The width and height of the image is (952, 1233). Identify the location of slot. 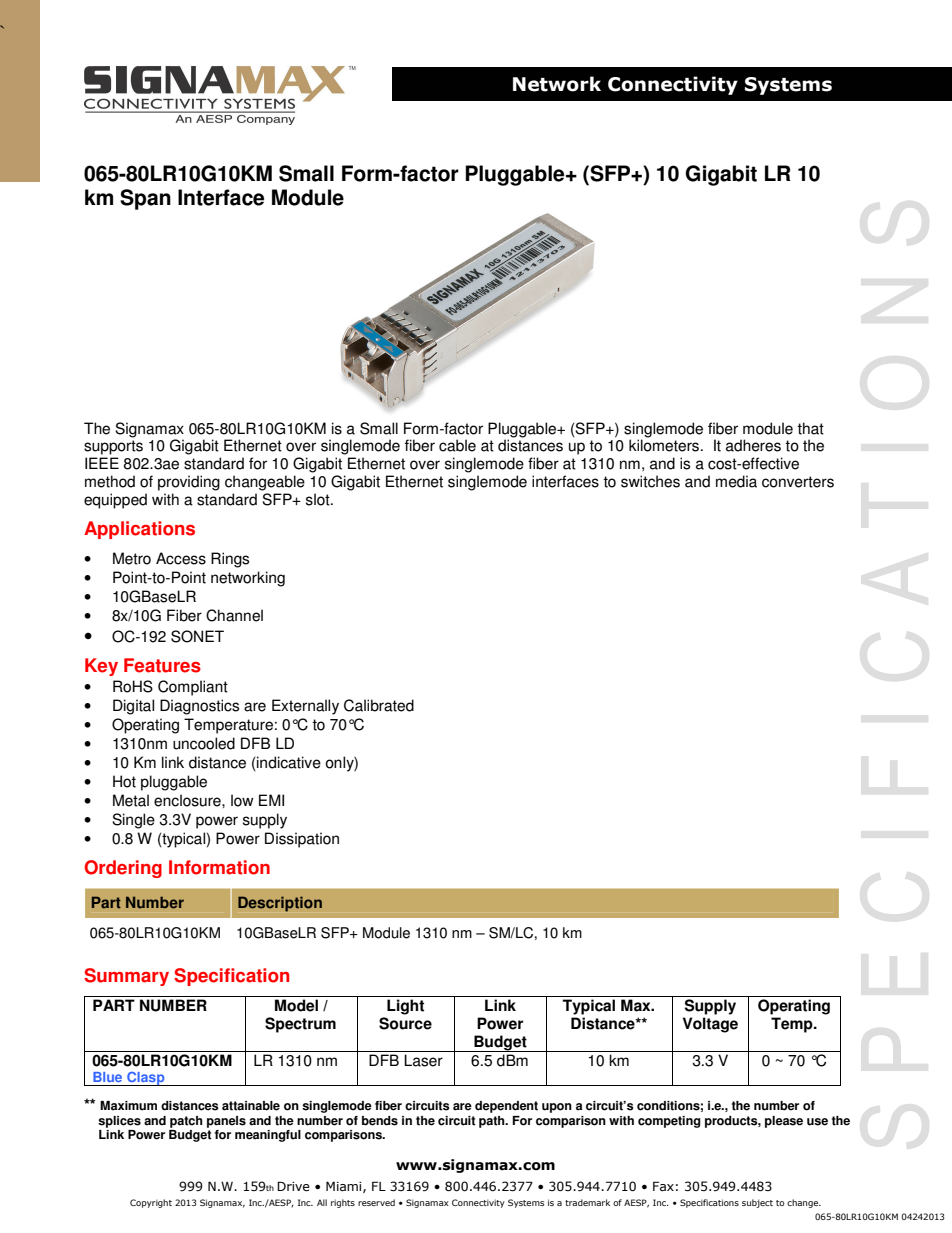
(319, 499).
